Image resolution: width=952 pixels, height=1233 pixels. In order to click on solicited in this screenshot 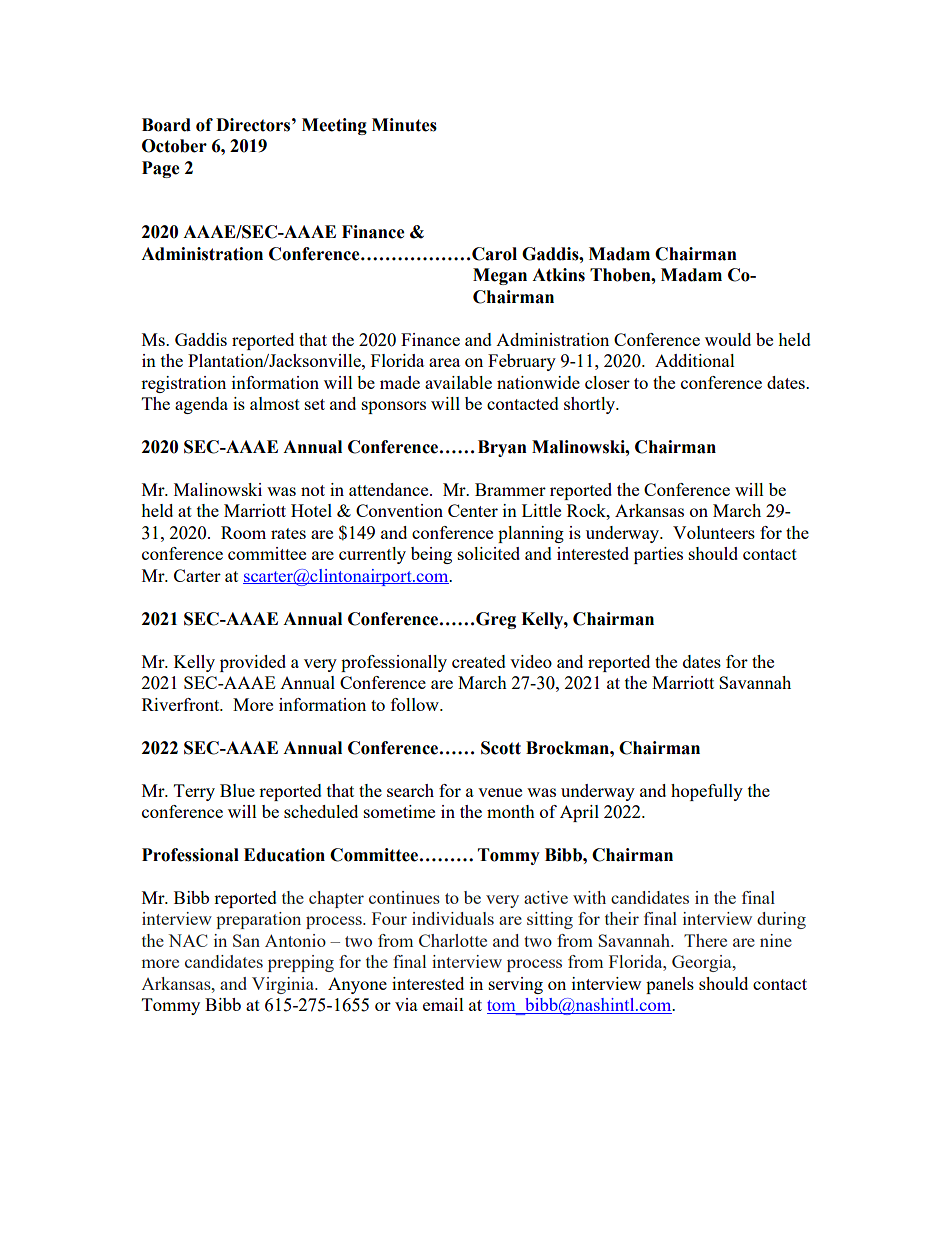, I will do `click(489, 553)`.
